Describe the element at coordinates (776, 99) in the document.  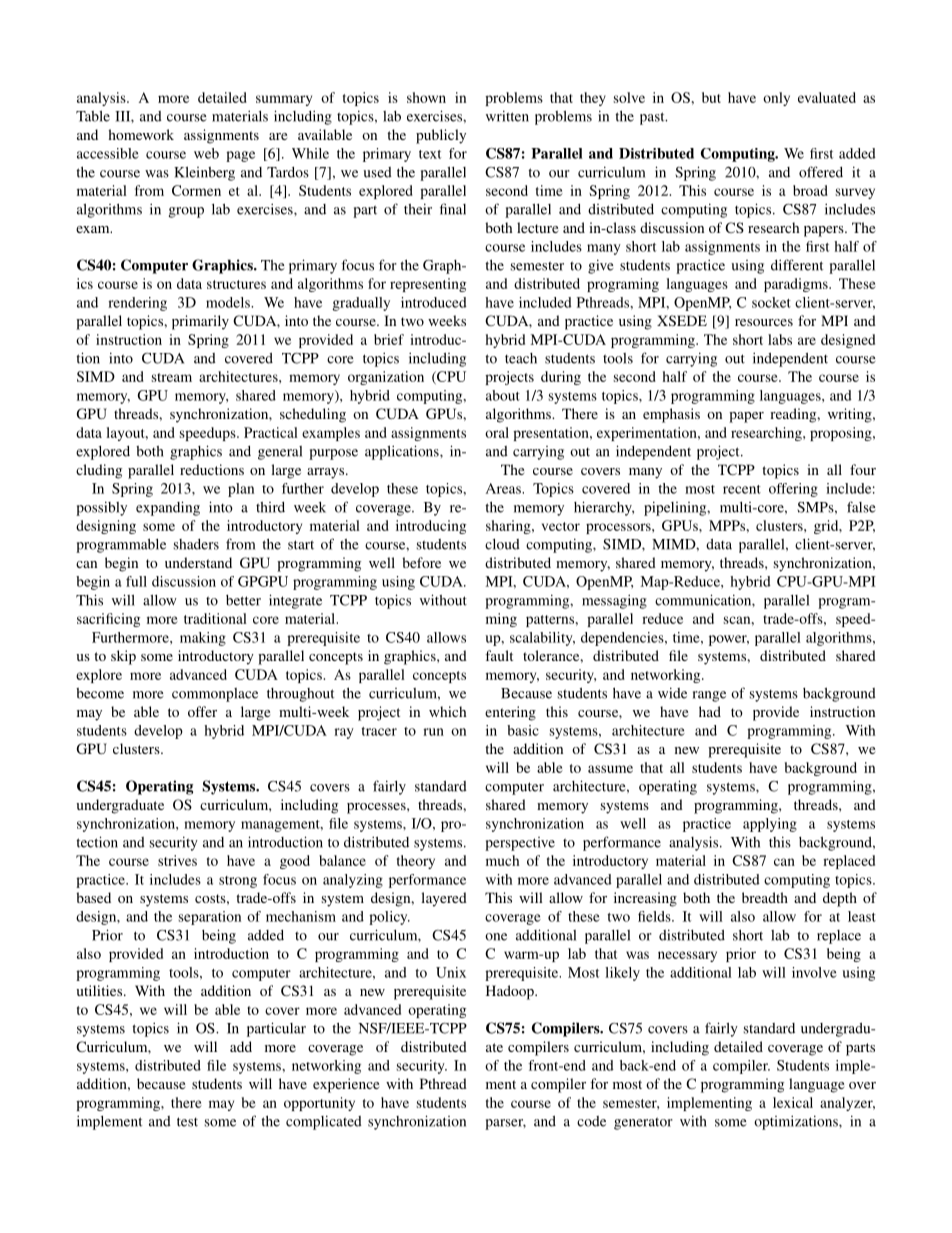
I see `only` at that location.
